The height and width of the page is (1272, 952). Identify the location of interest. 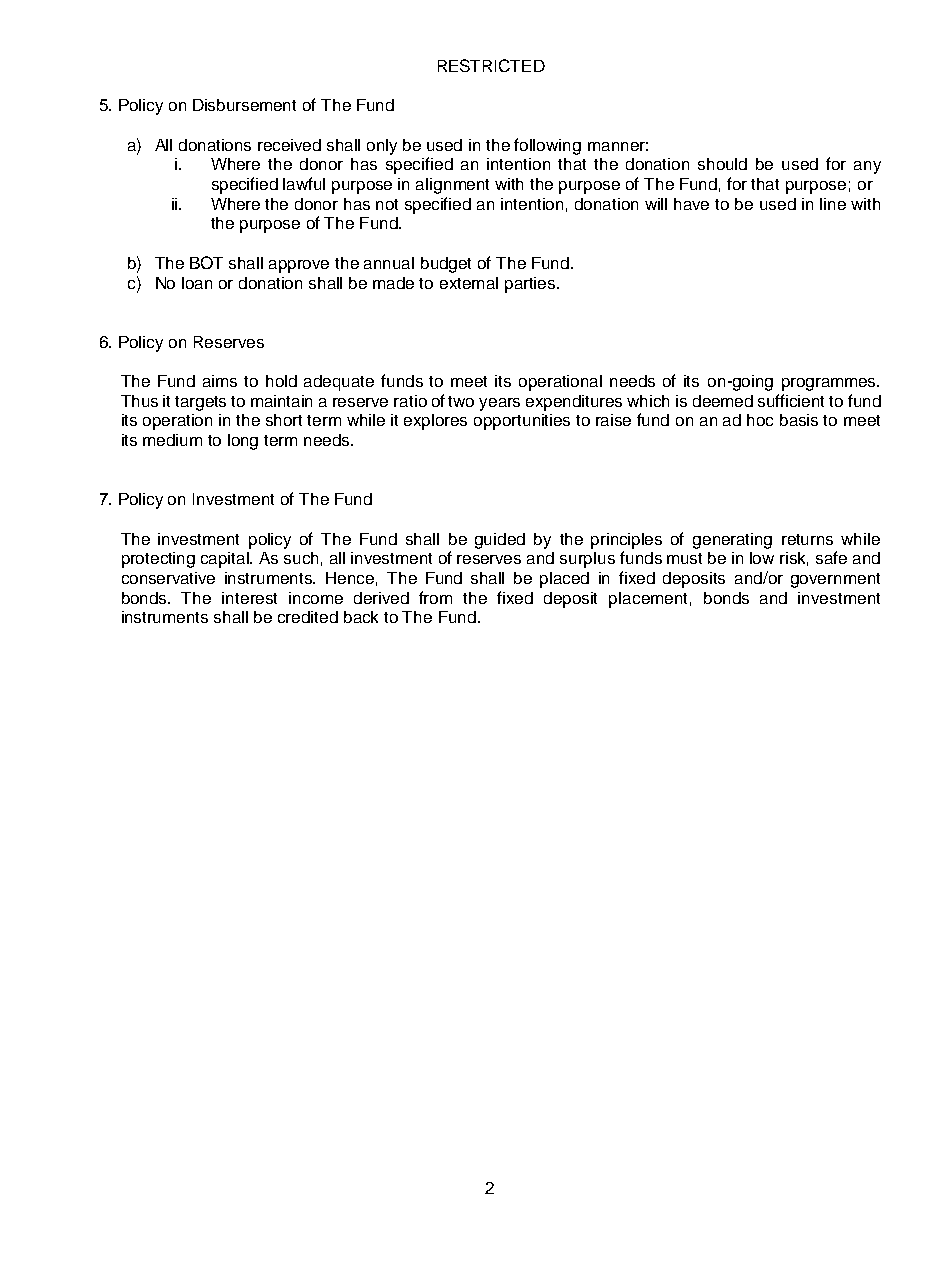
(249, 598).
